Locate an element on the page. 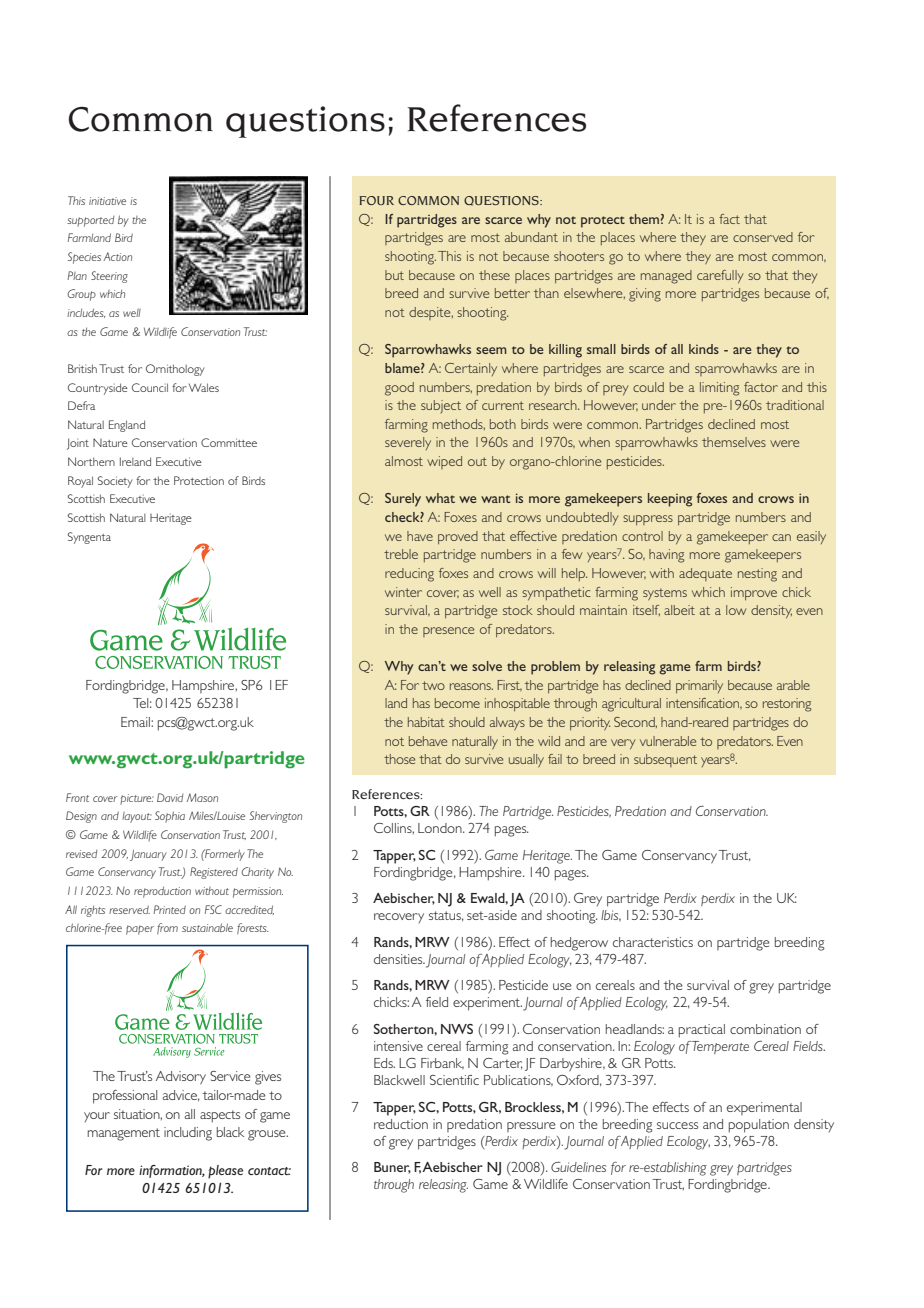  Society is located at coordinates (115, 482).
